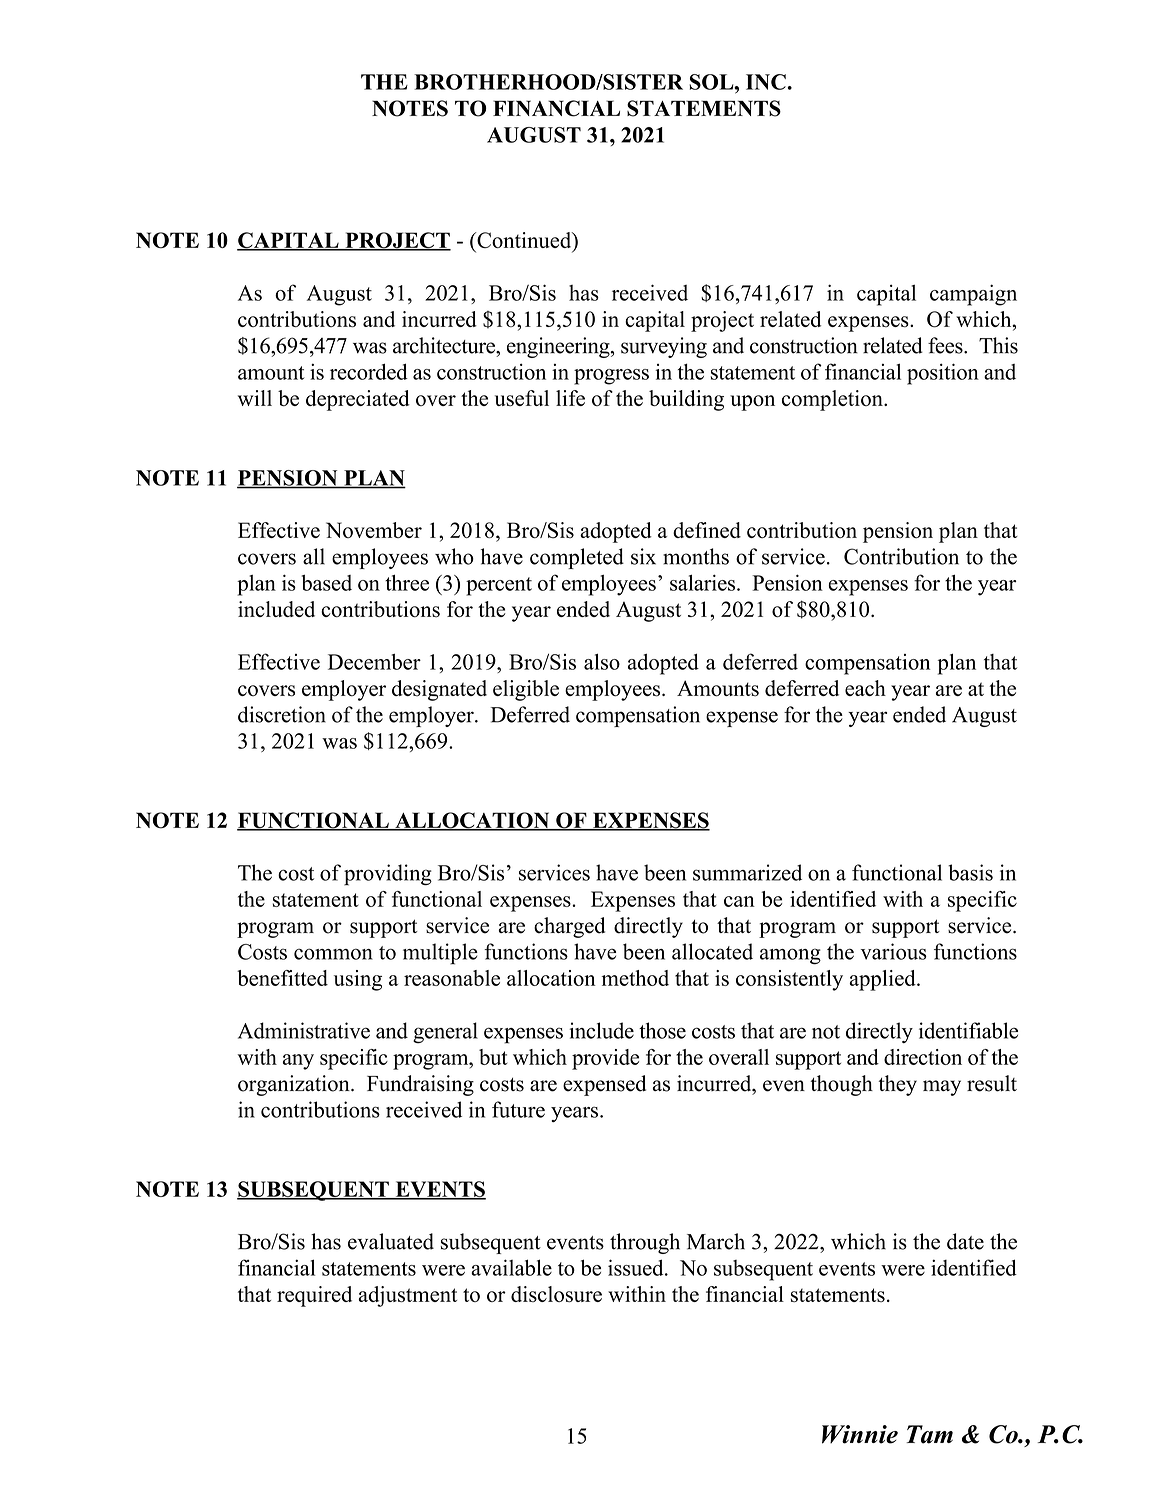 This page has width=1153, height=1492. What do you see at coordinates (388, 875) in the page?
I see `providing` at bounding box center [388, 875].
